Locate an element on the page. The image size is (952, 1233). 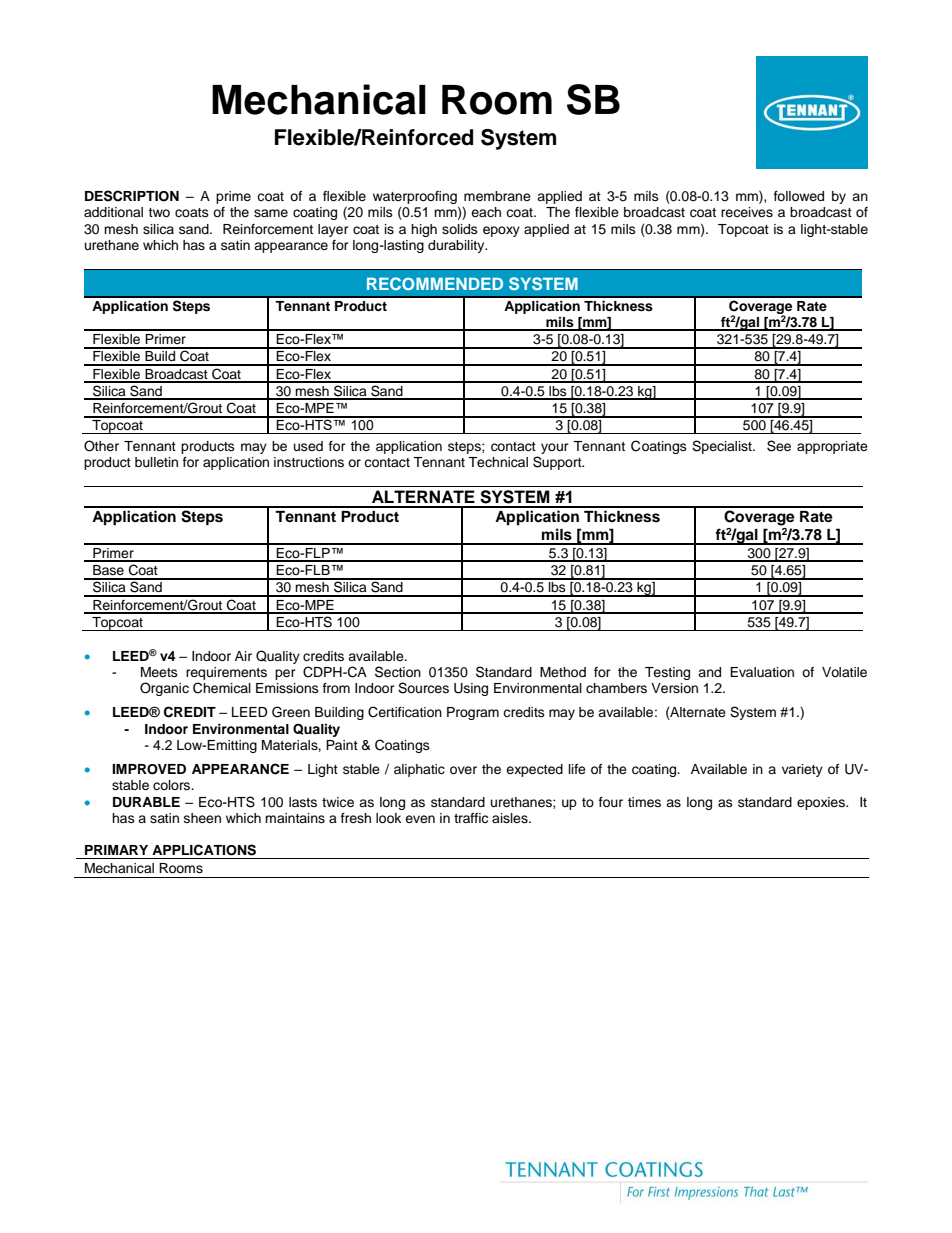
Technical is located at coordinates (498, 462).
